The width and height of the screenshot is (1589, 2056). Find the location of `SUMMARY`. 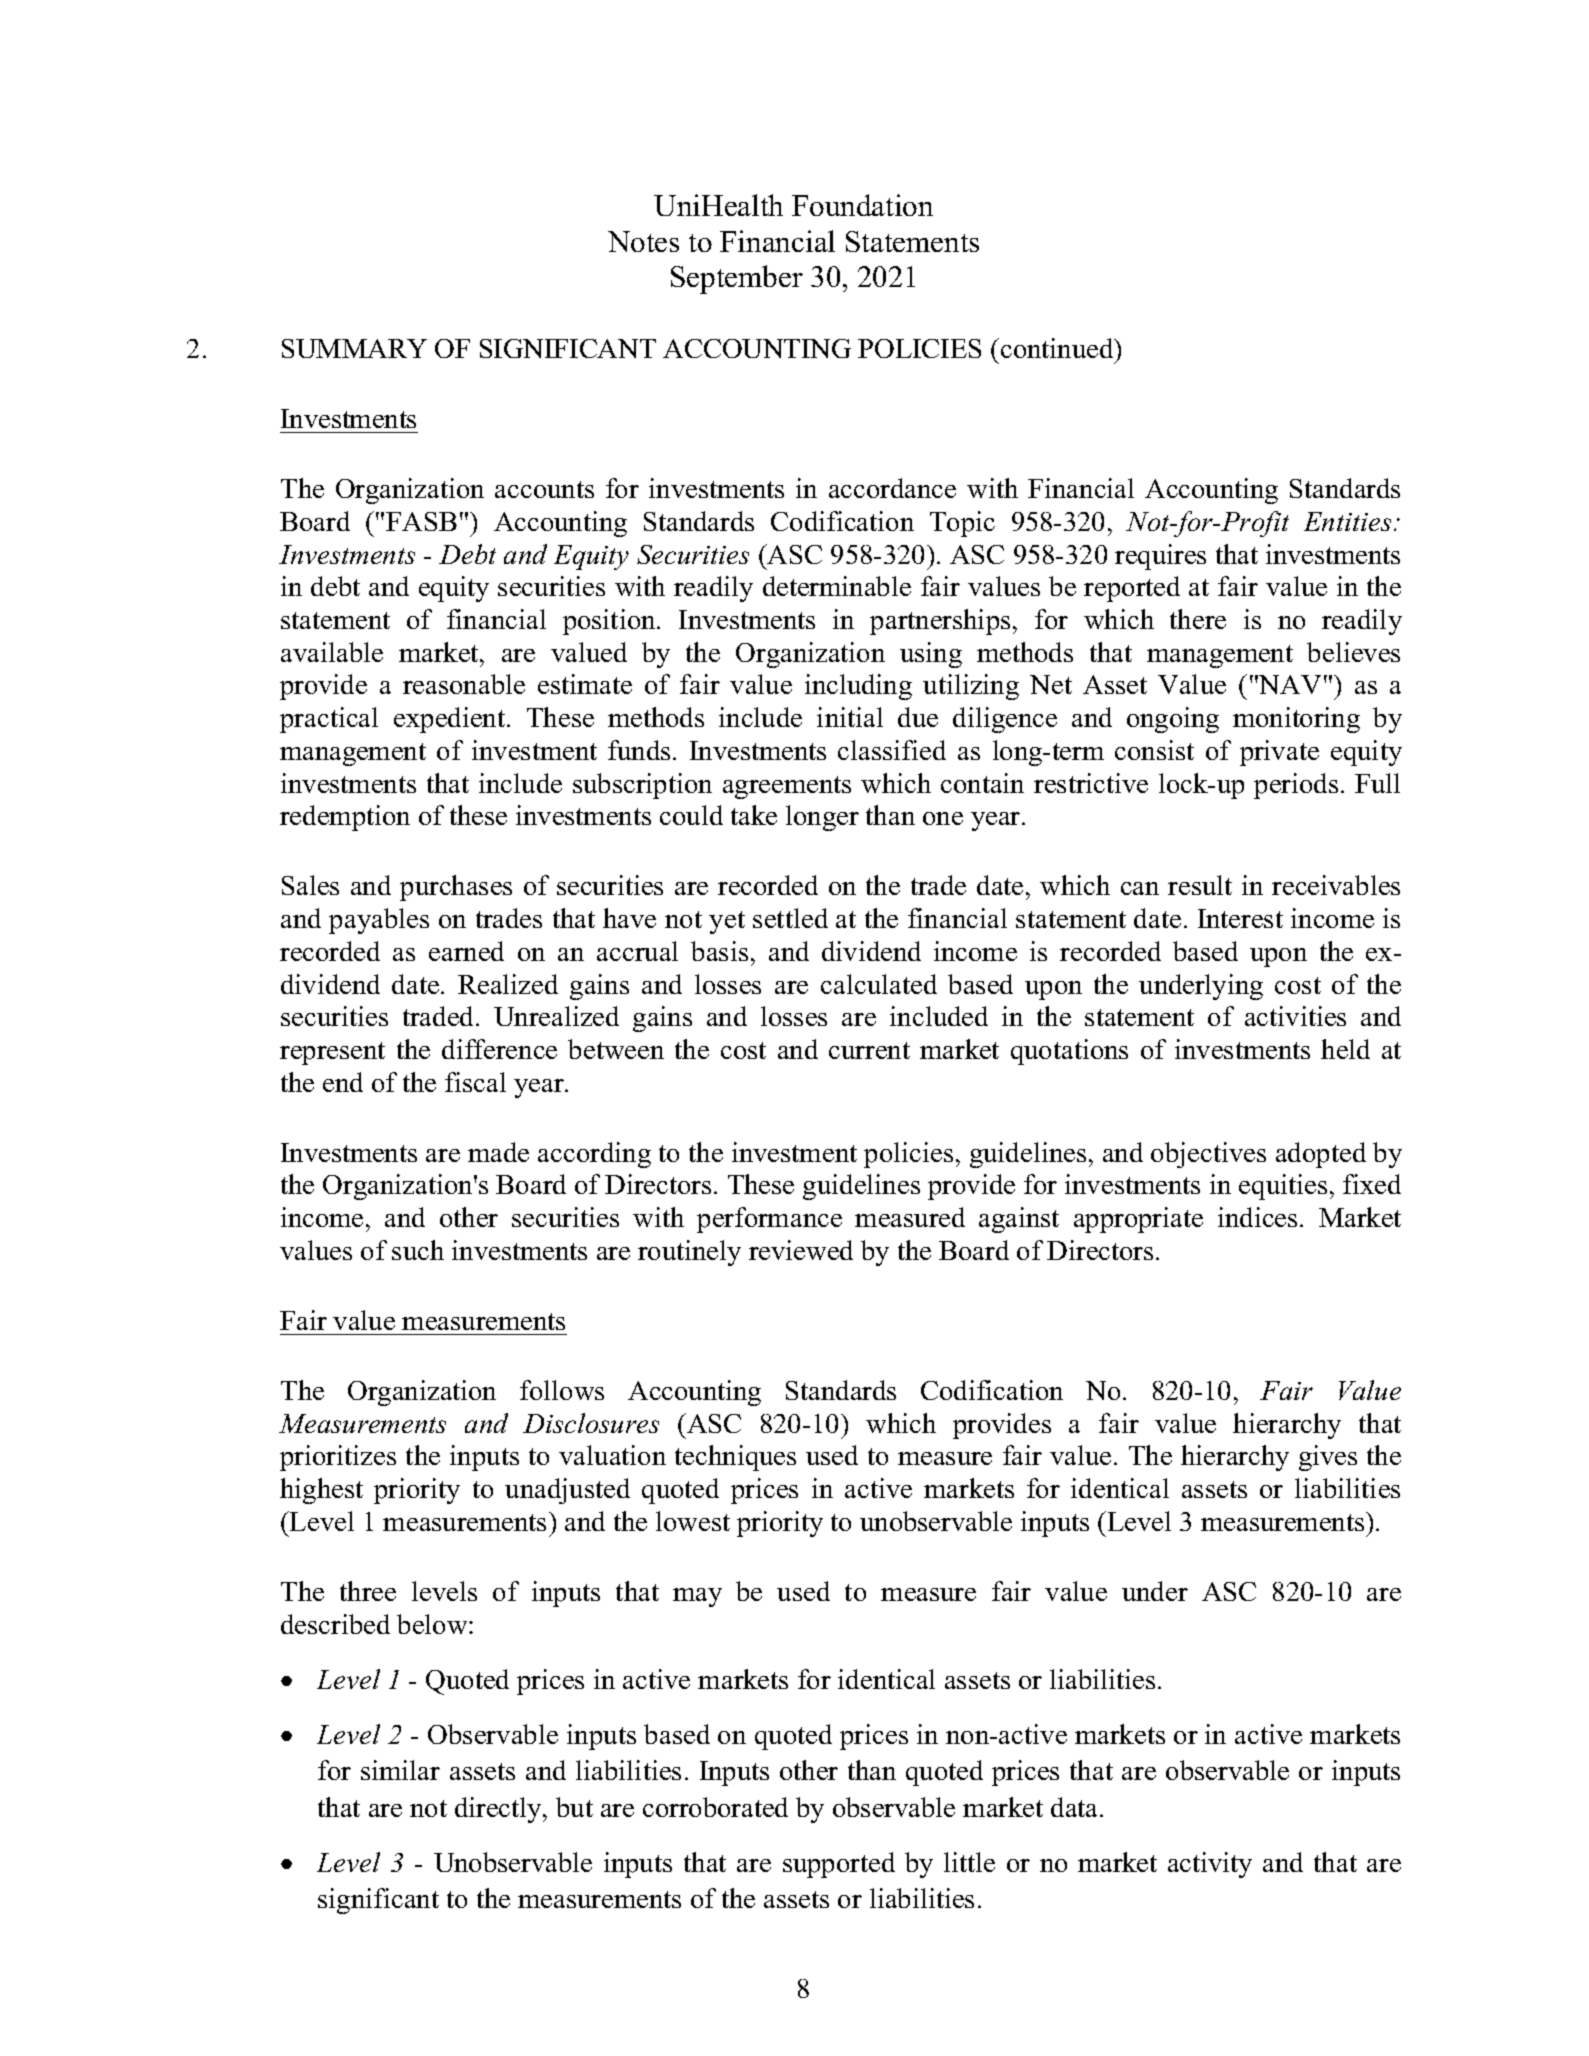

SUMMARY is located at coordinates (354, 348).
